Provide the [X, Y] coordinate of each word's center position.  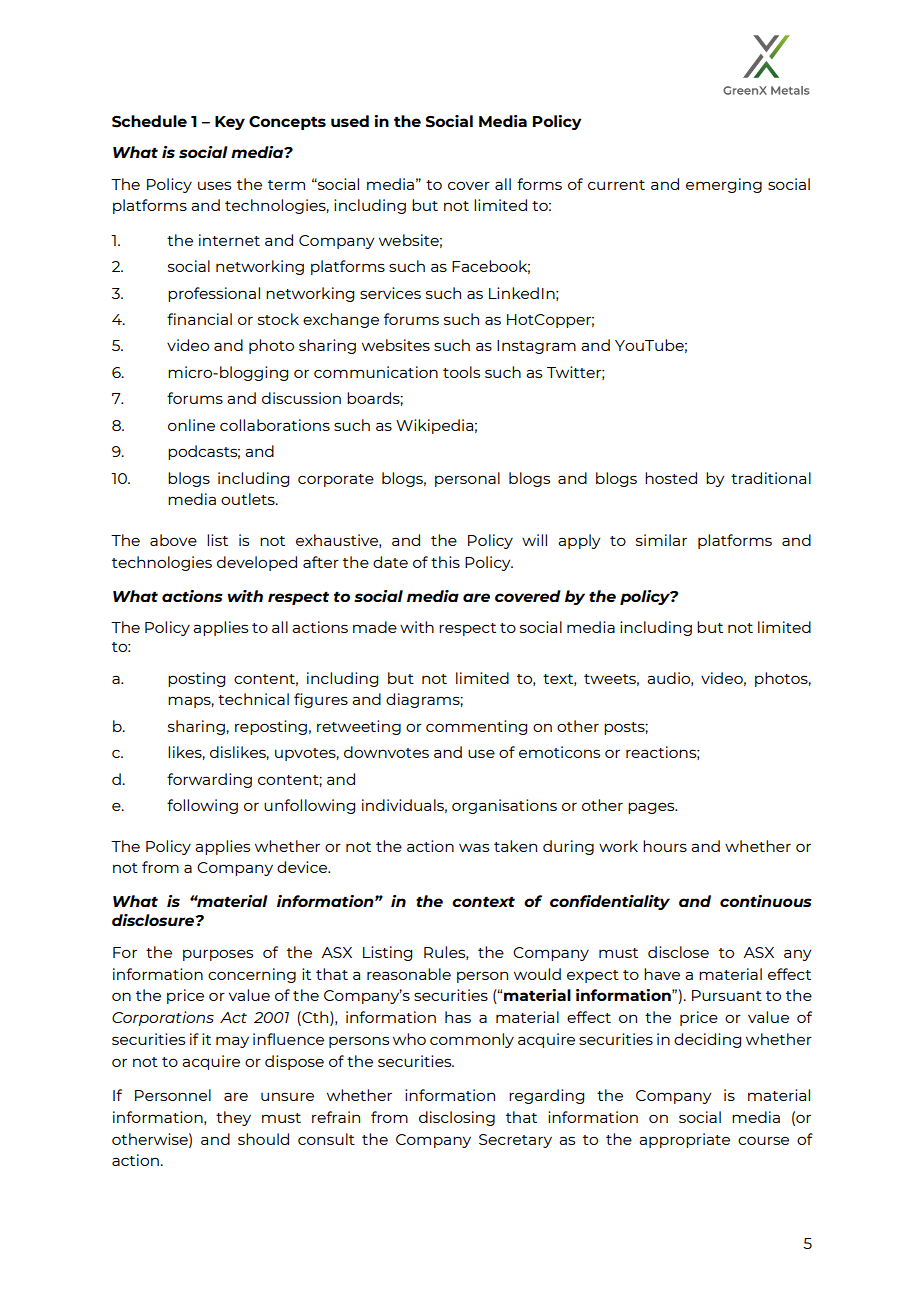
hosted [671, 478]
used [350, 121]
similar [661, 540]
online [191, 425]
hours [665, 846]
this [445, 562]
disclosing [457, 1118]
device [303, 867]
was [474, 847]
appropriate [684, 1140]
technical [253, 699]
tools [461, 372]
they [233, 1118]
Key [230, 123]
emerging [724, 185]
